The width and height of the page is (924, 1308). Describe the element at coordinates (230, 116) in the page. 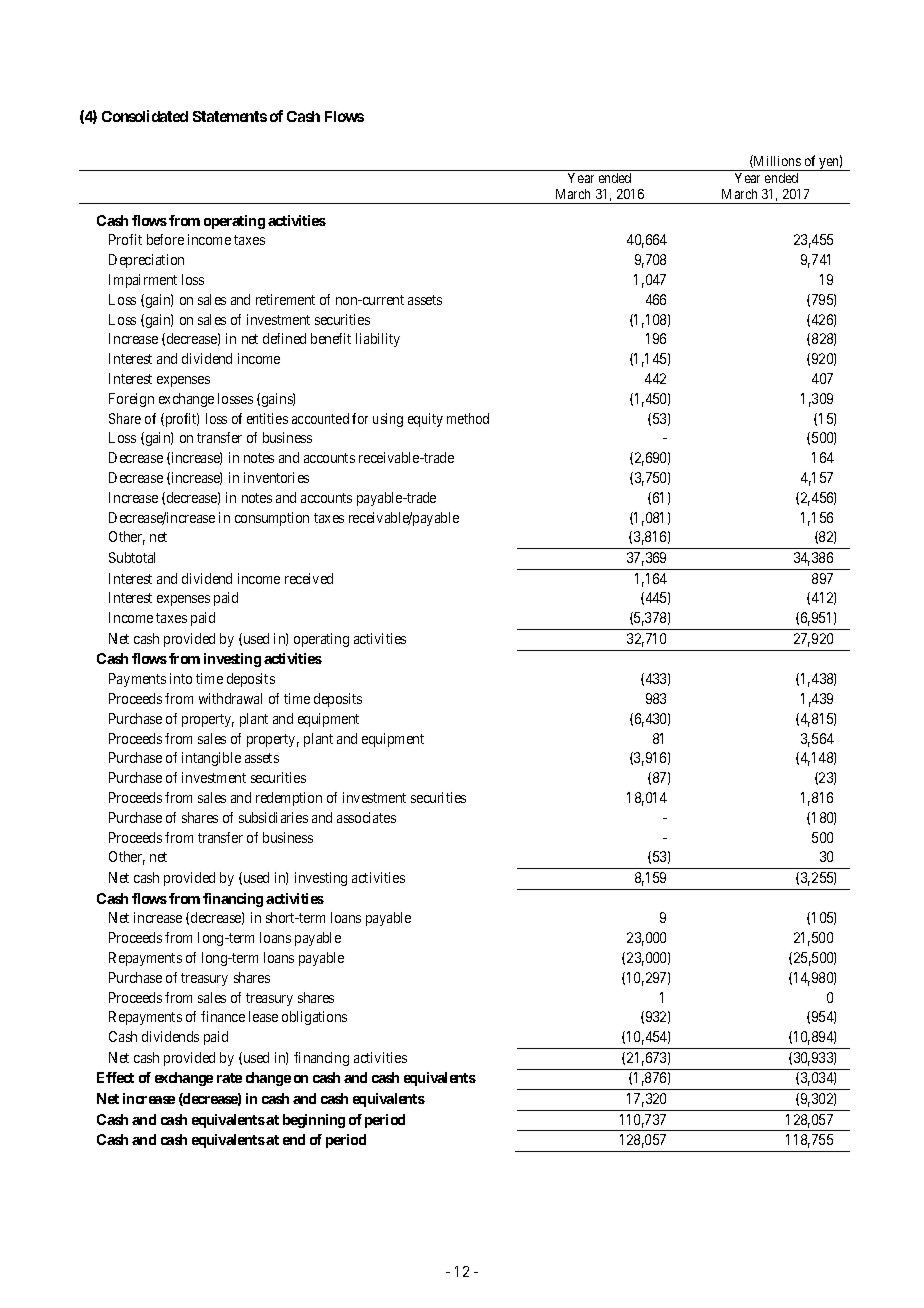

I see `Statements` at that location.
